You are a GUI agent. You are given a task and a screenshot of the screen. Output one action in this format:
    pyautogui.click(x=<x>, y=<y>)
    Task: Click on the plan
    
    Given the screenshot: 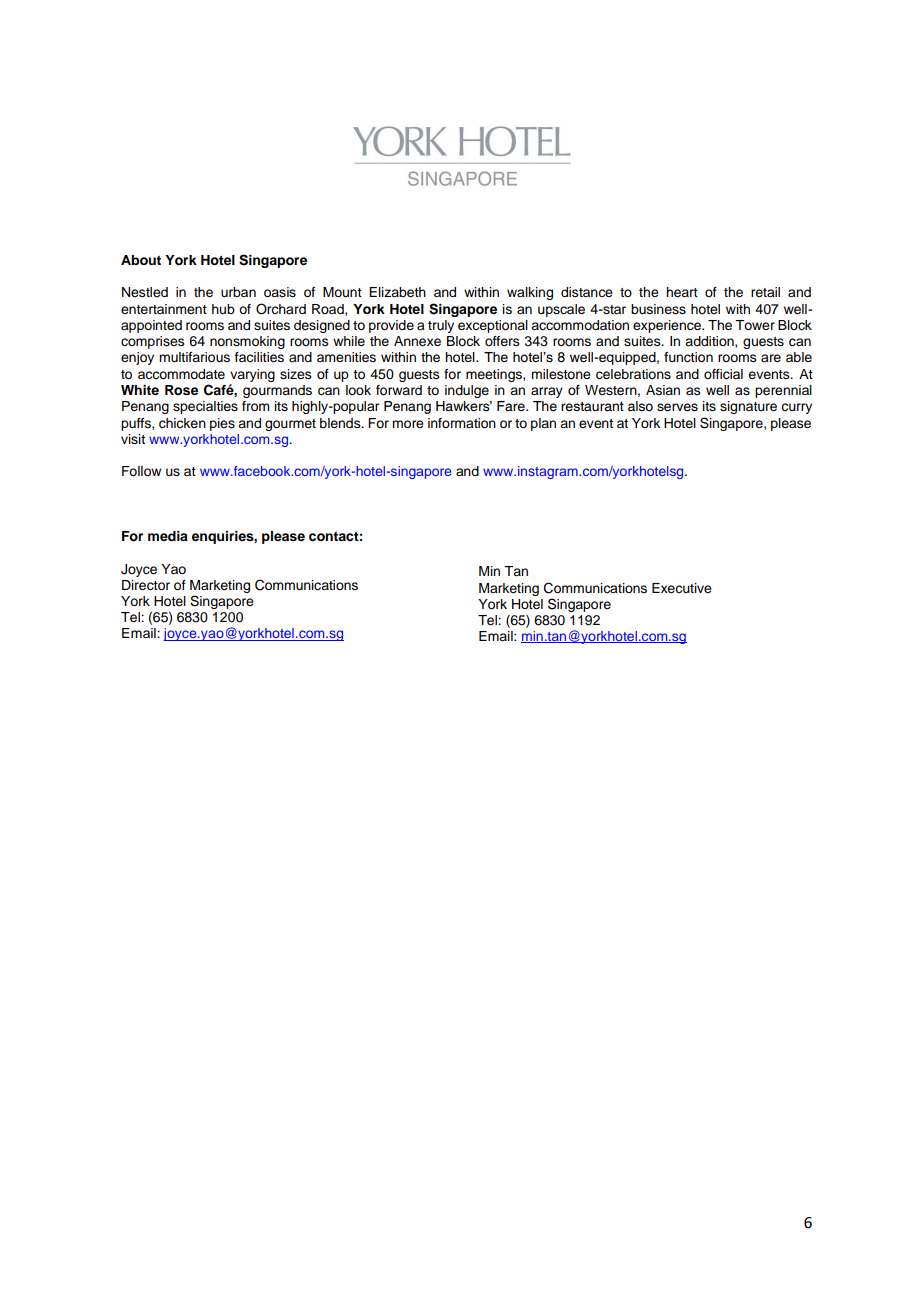 What is the action you would take?
    pyautogui.click(x=543, y=424)
